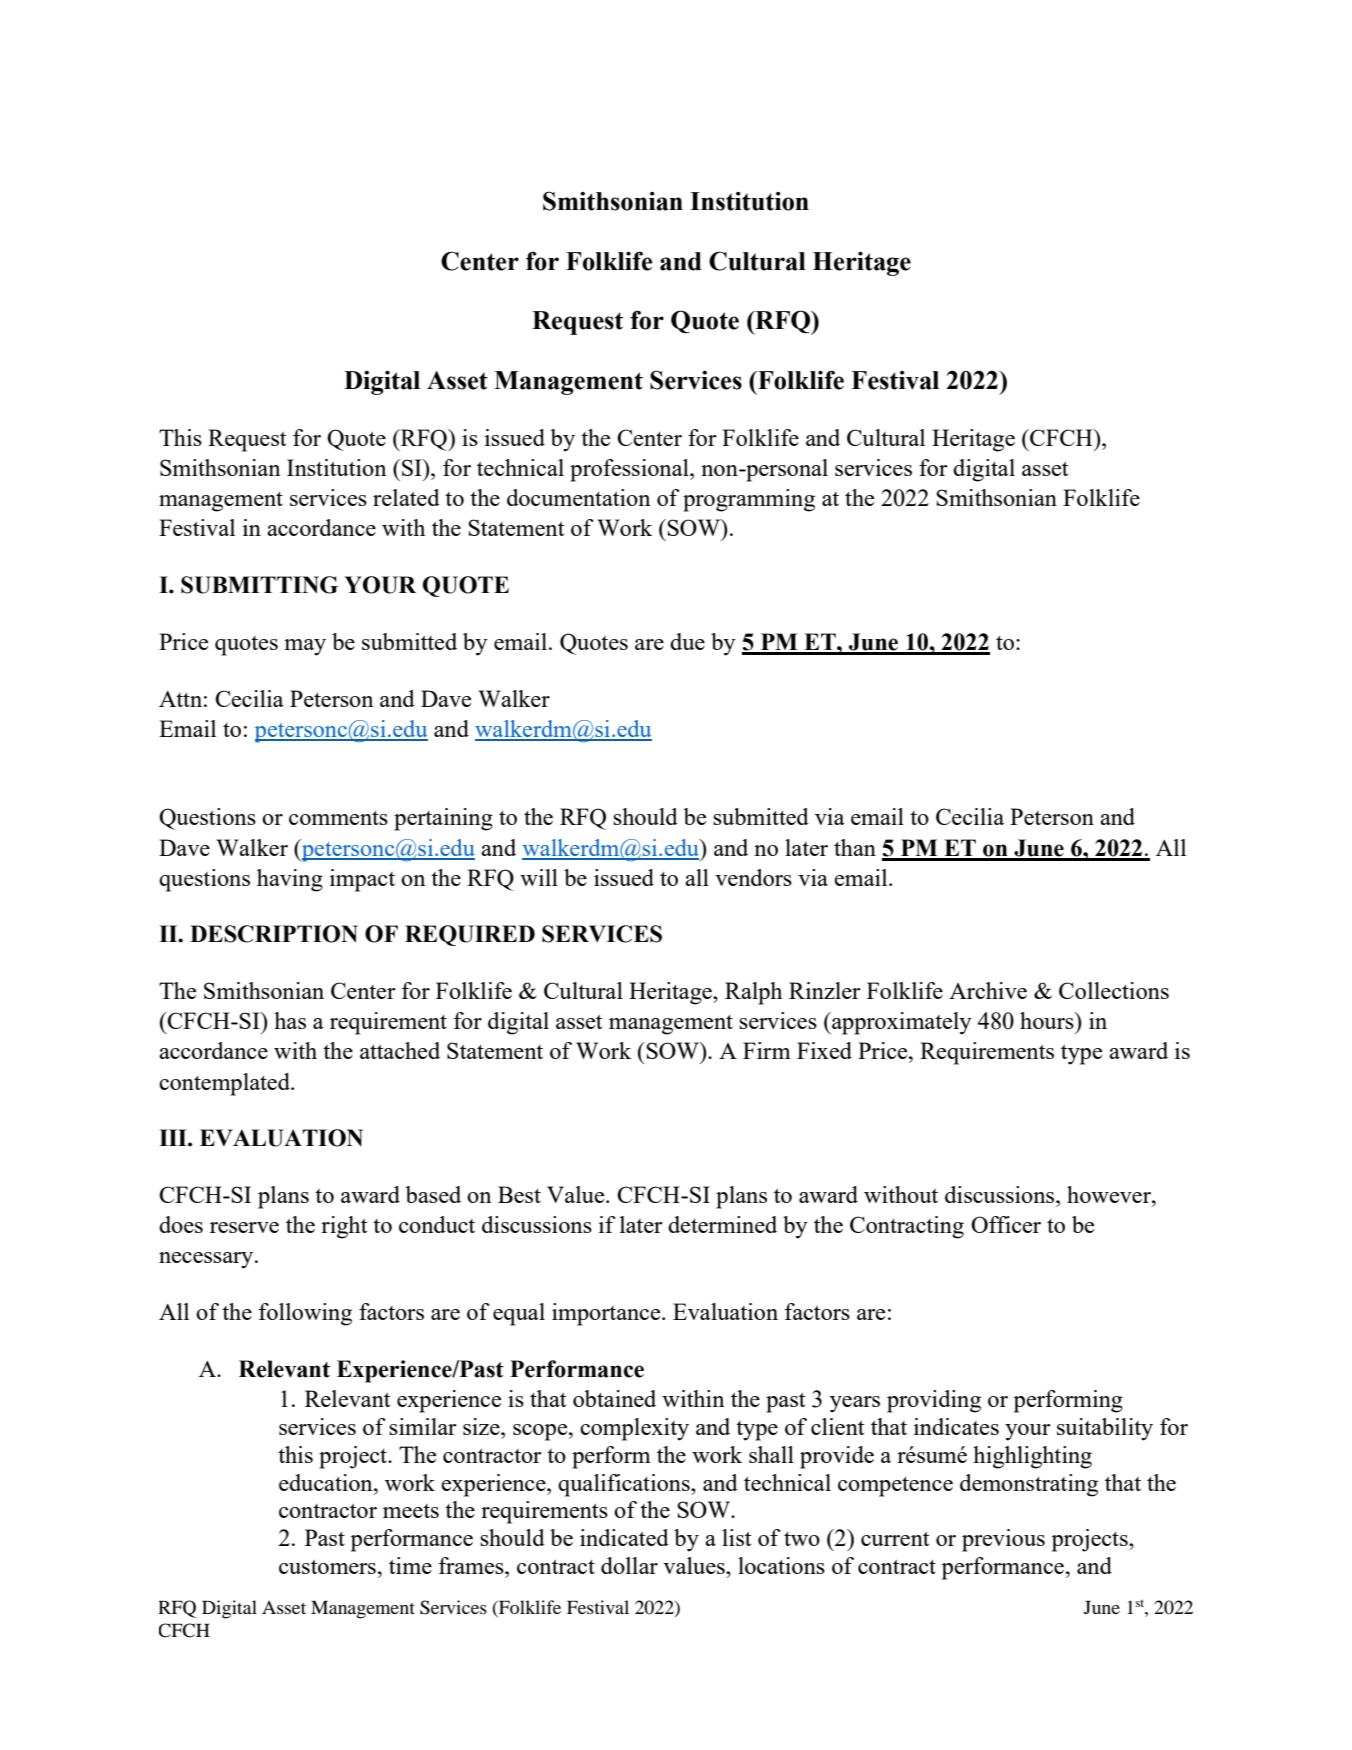 The width and height of the image is (1352, 1750). I want to click on programming, so click(749, 500).
